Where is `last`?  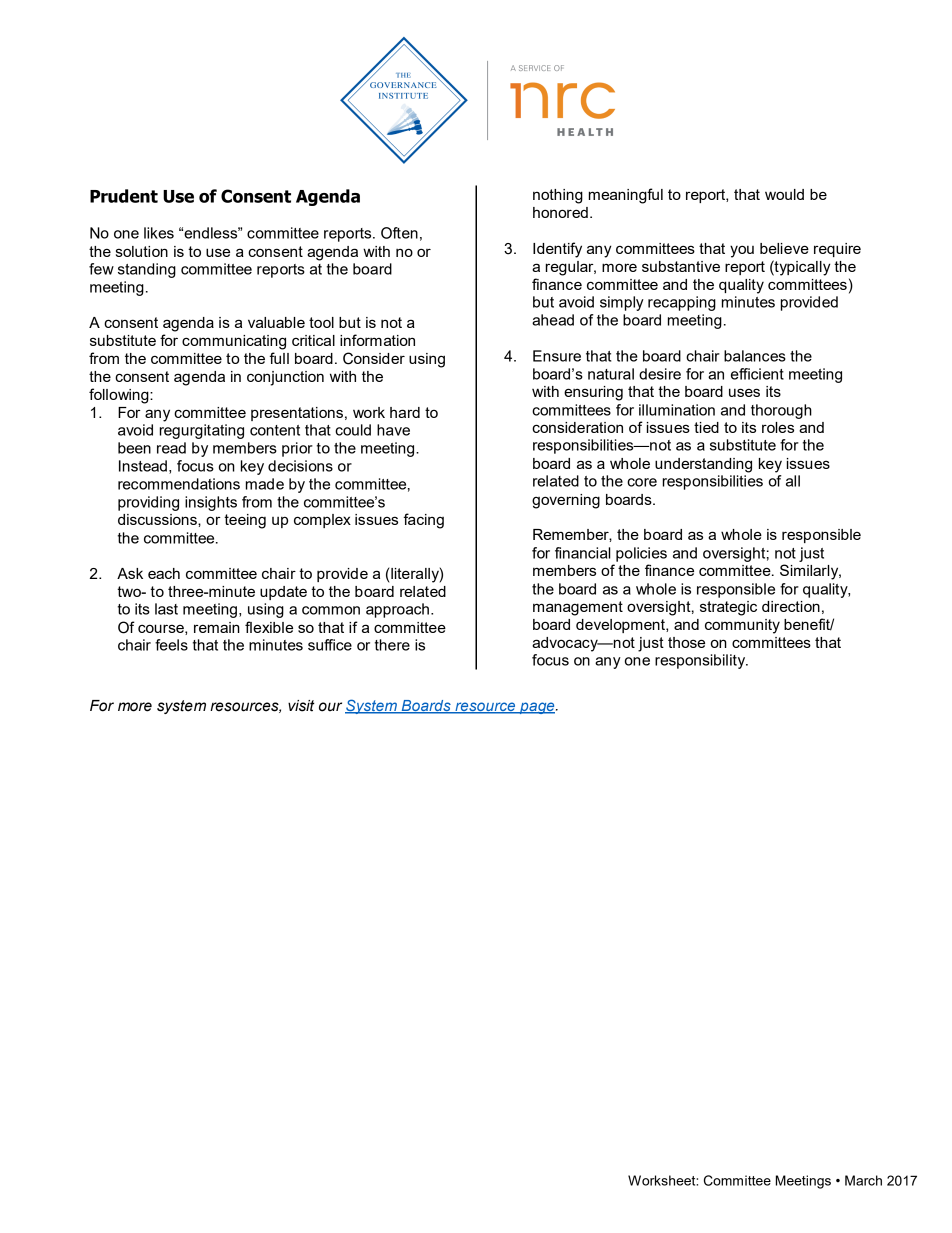
last is located at coordinates (166, 609).
